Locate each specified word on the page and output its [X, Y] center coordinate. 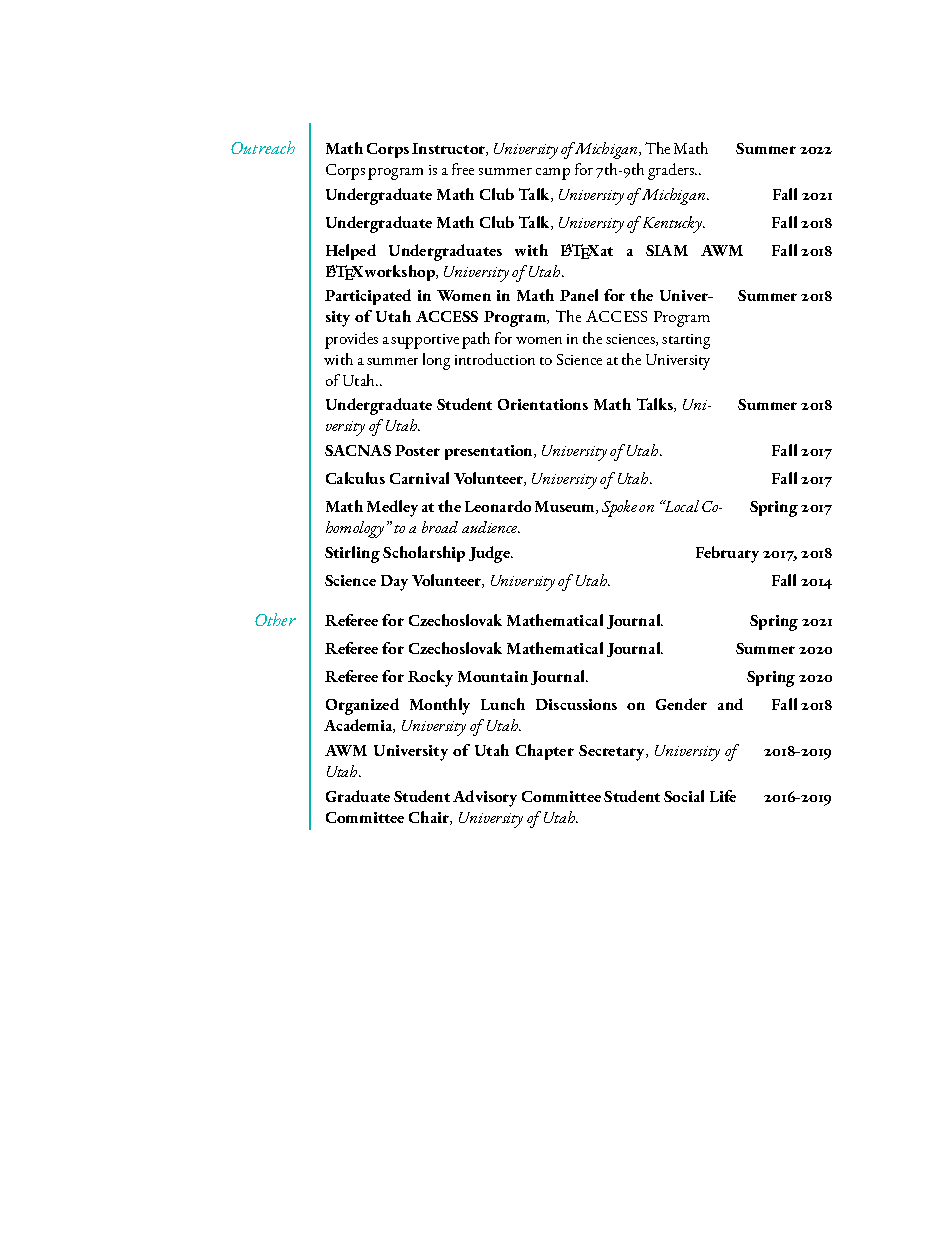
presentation [490, 452]
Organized [362, 706]
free [463, 169]
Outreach [263, 147]
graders [672, 171]
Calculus [355, 478]
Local [680, 506]
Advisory [485, 798]
